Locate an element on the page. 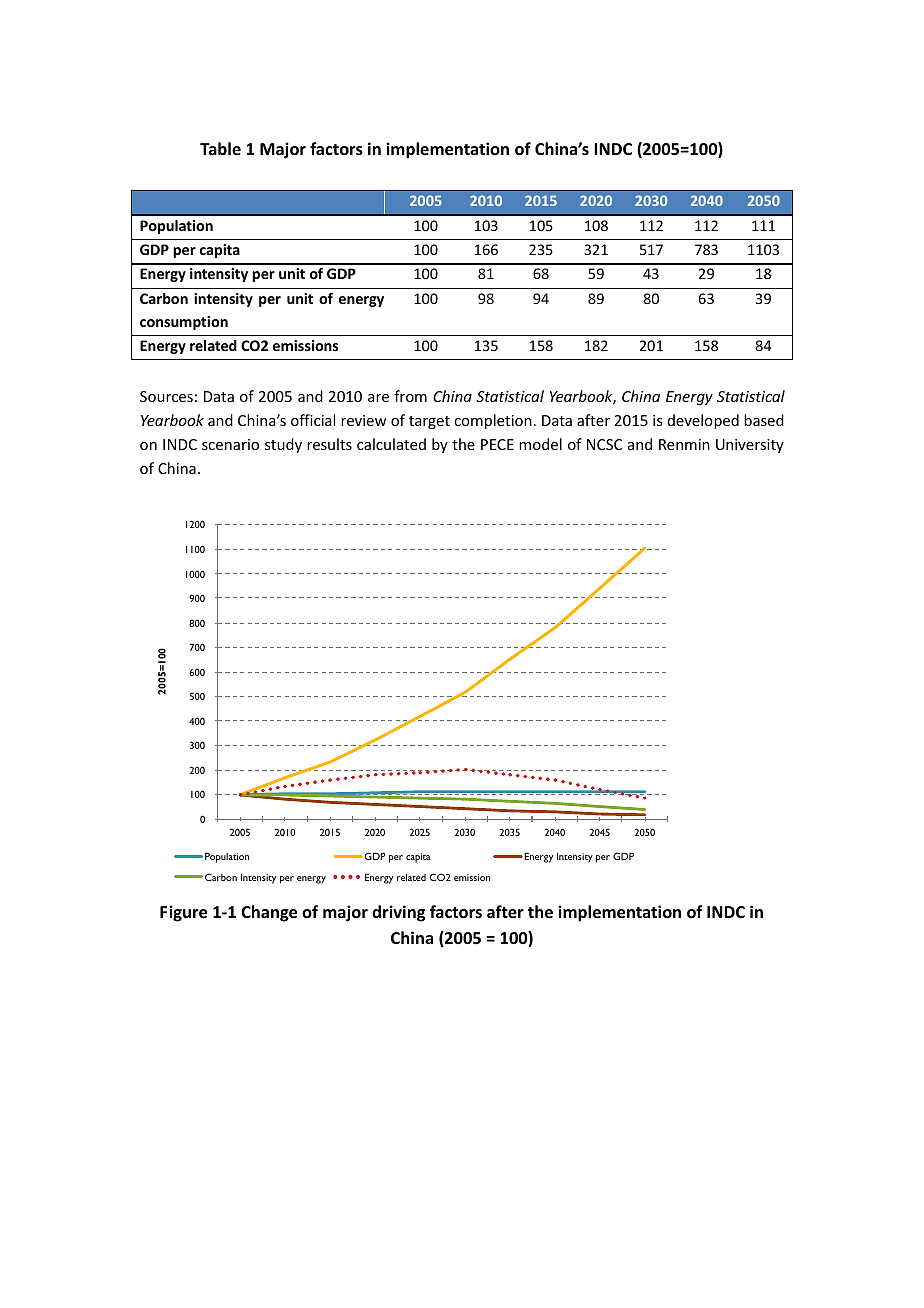 This document has height=1308, width=924. Table is located at coordinates (220, 148).
